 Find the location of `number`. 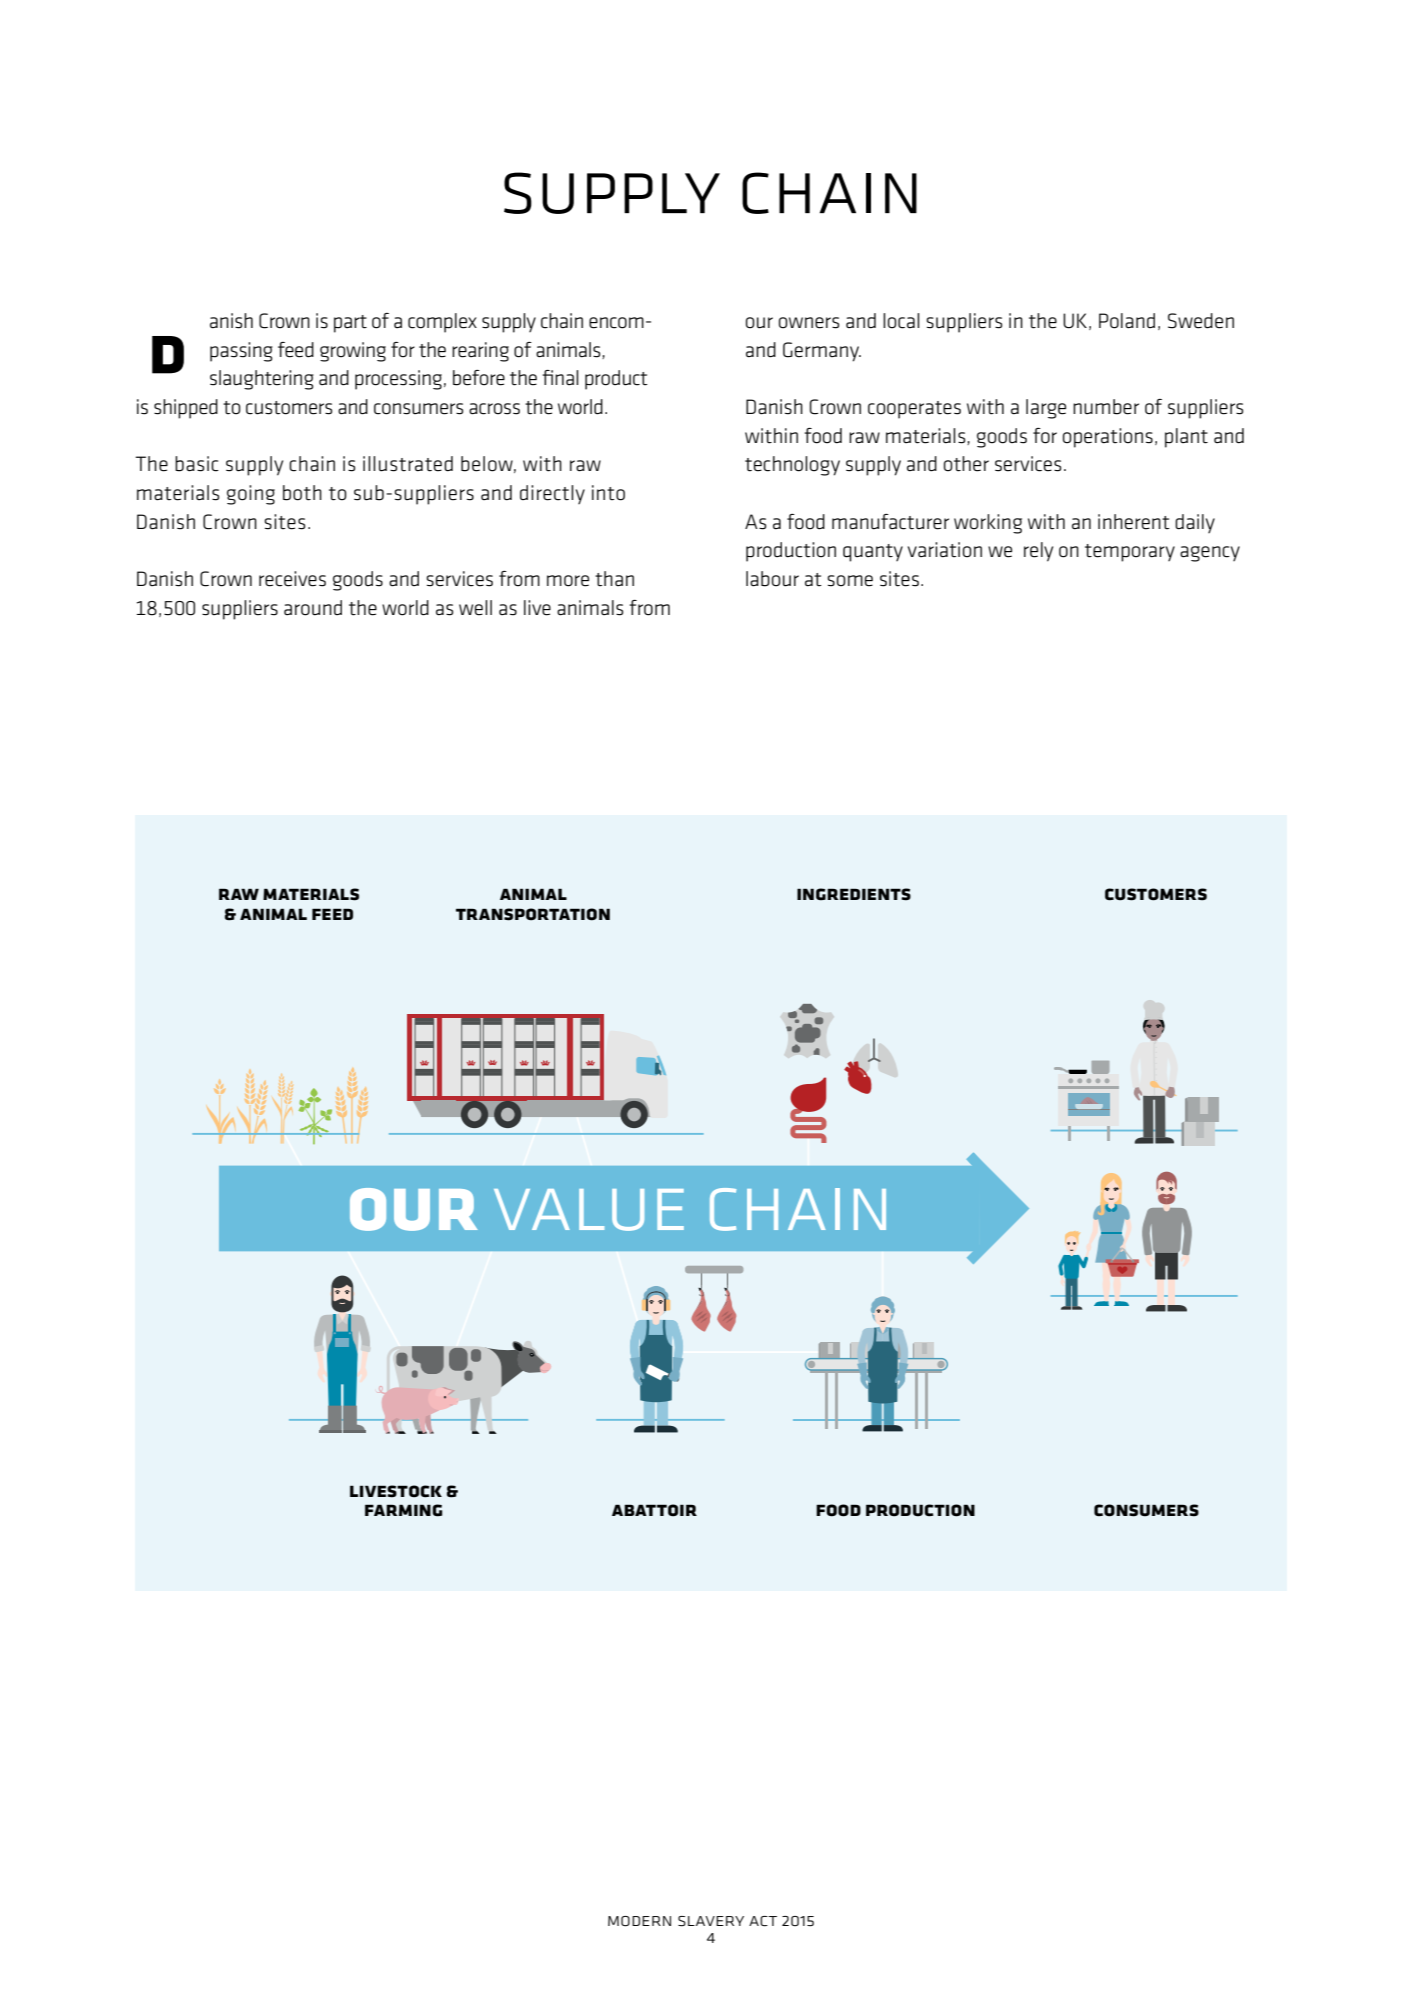

number is located at coordinates (1106, 407).
